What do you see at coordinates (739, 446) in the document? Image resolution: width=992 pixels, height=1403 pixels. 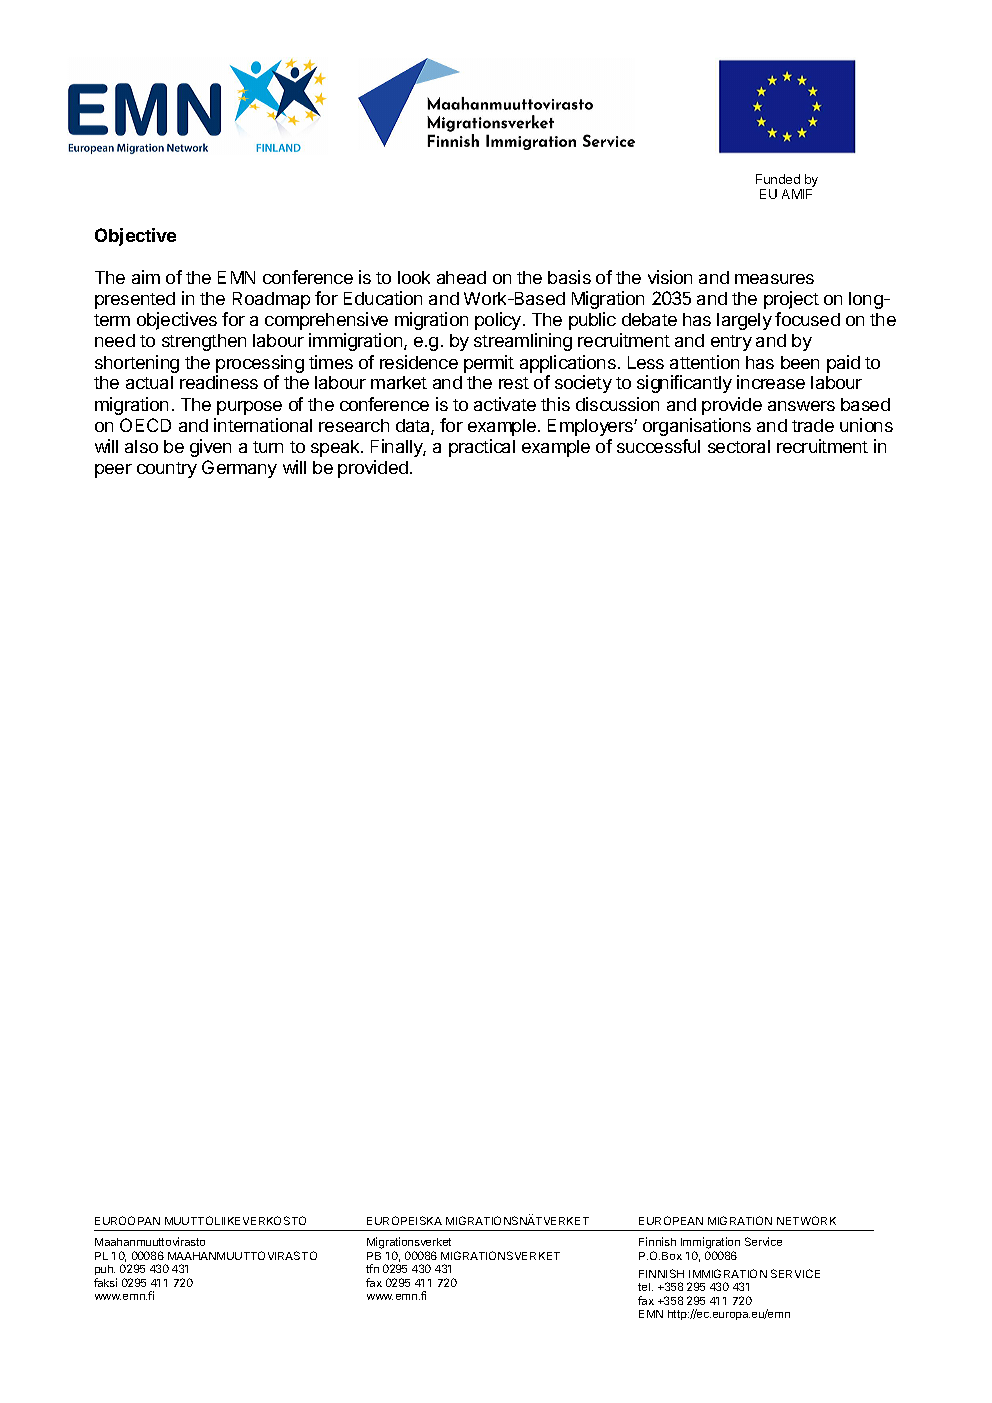 I see `sectoral` at bounding box center [739, 446].
